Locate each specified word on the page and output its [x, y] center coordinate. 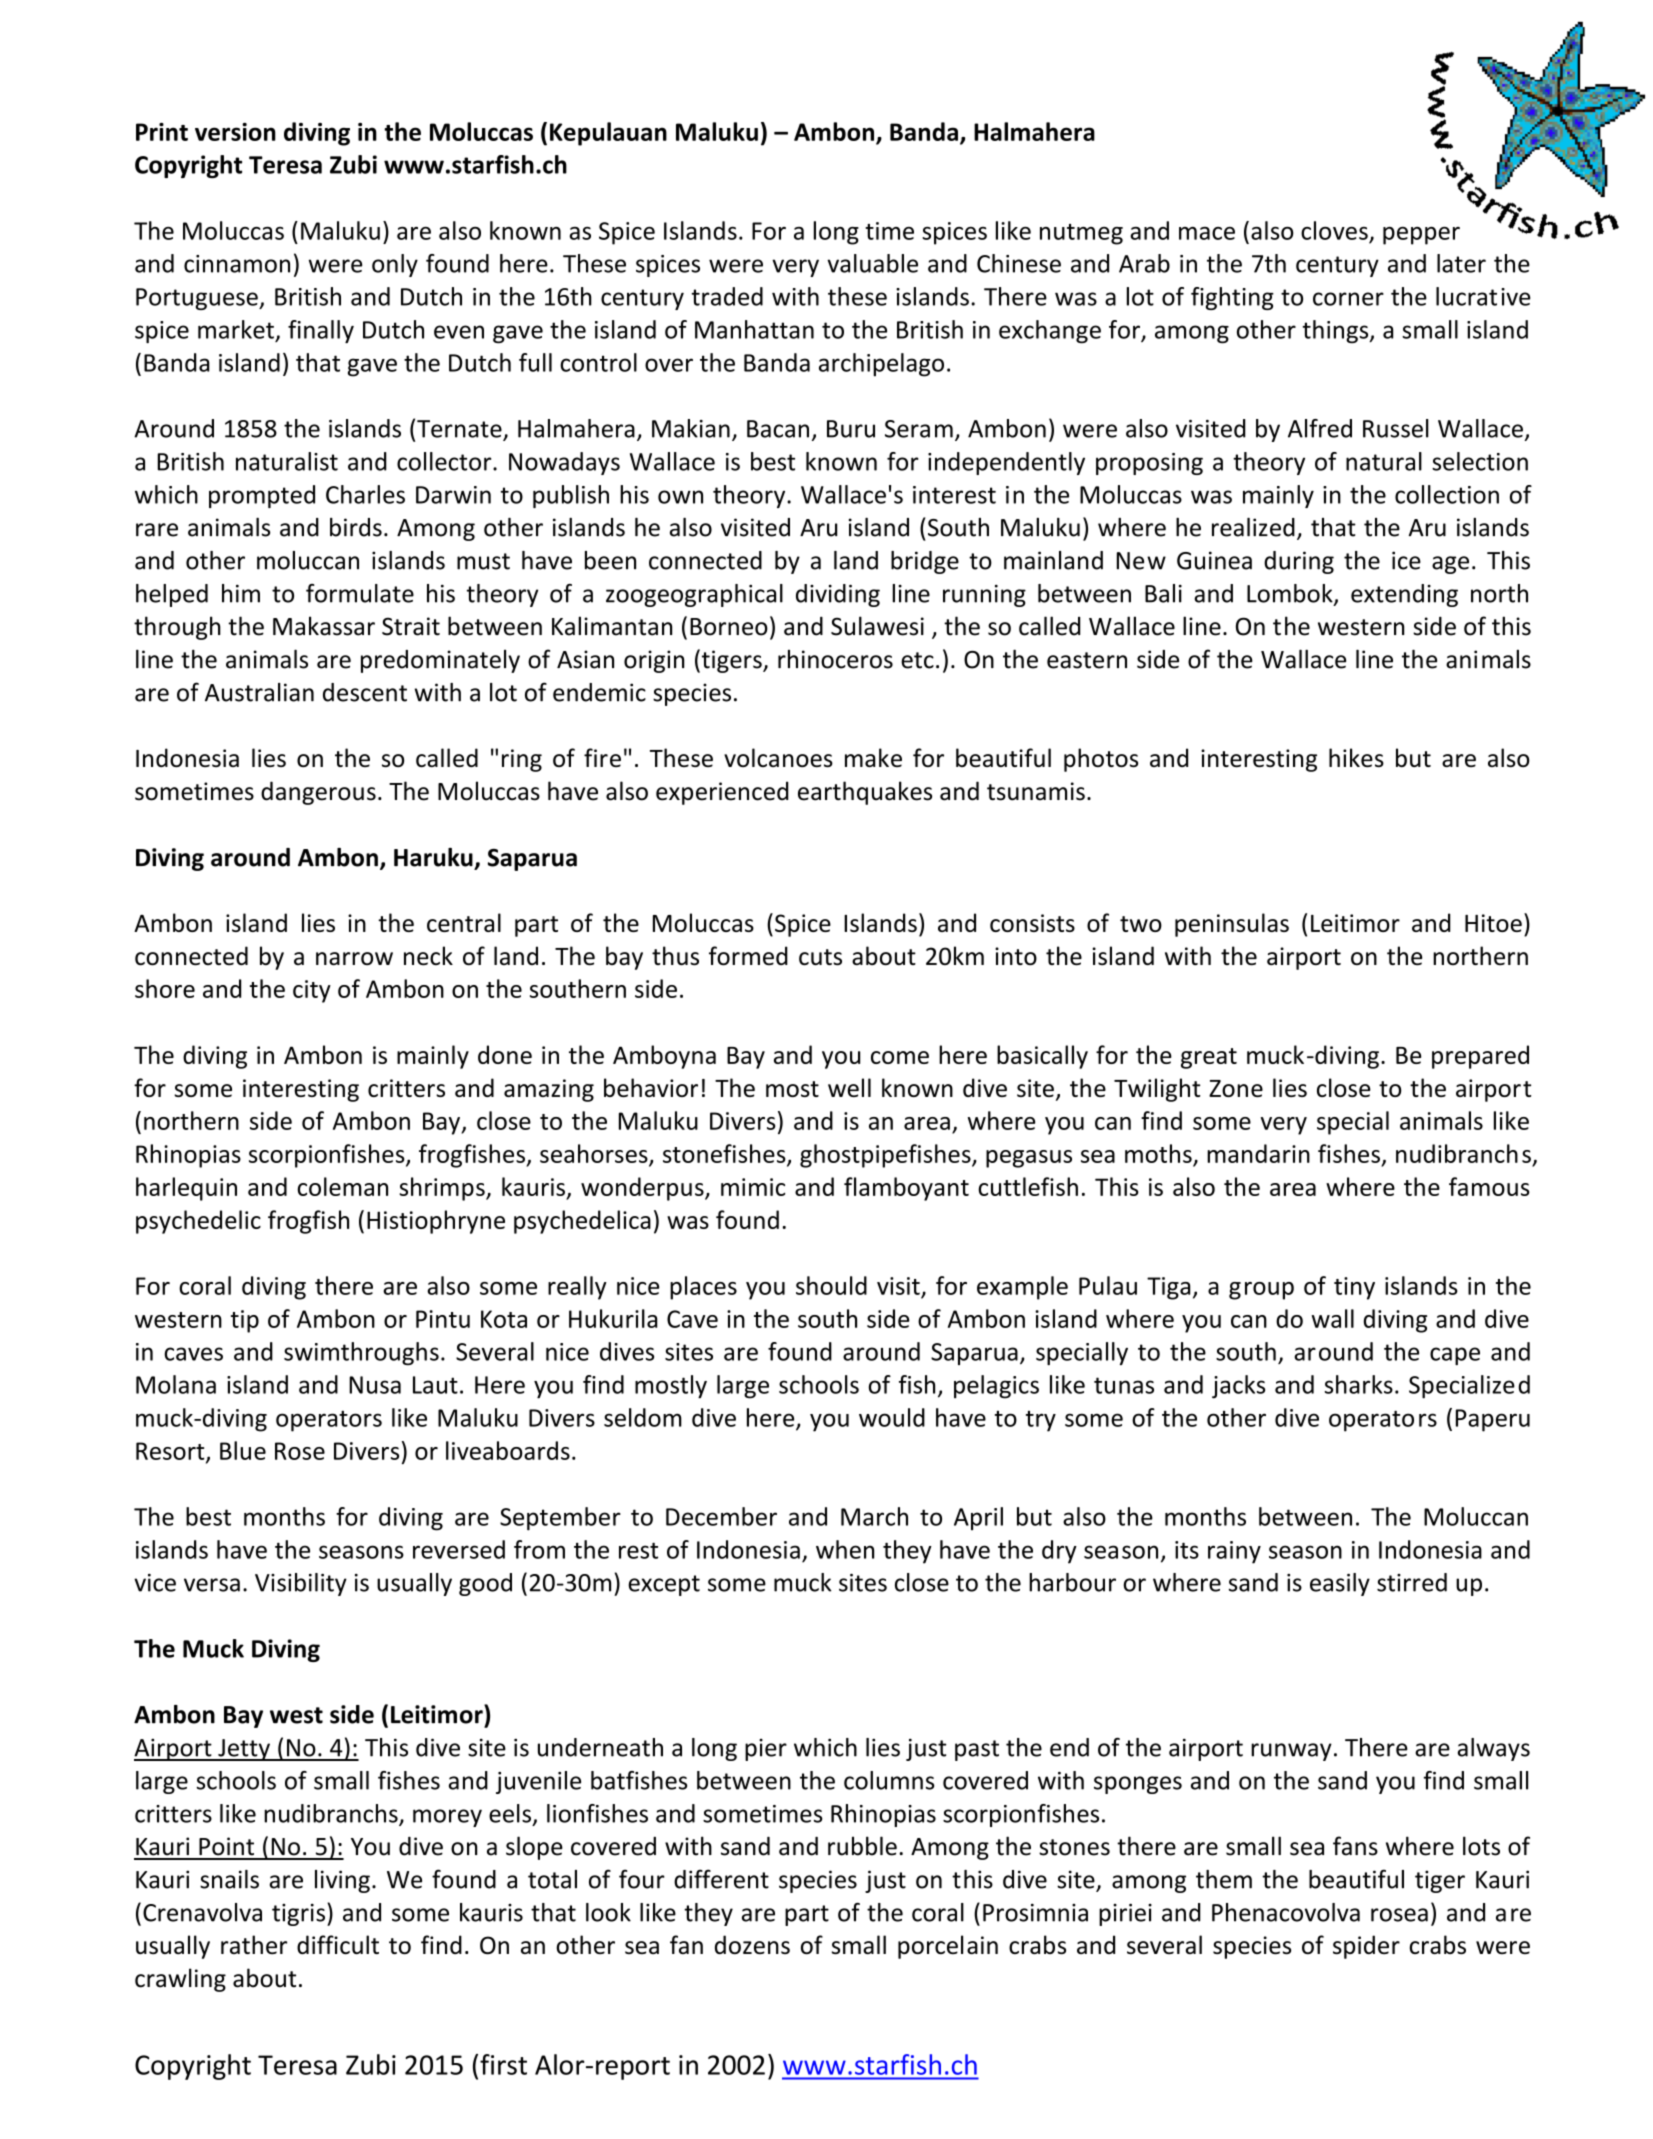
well [849, 1087]
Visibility [301, 1584]
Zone [1236, 1088]
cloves [1334, 230]
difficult [338, 1944]
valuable [872, 263]
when [845, 1549]
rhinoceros [835, 659]
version [235, 132]
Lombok [1291, 594]
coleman [342, 1186]
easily [1340, 1584]
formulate [360, 593]
